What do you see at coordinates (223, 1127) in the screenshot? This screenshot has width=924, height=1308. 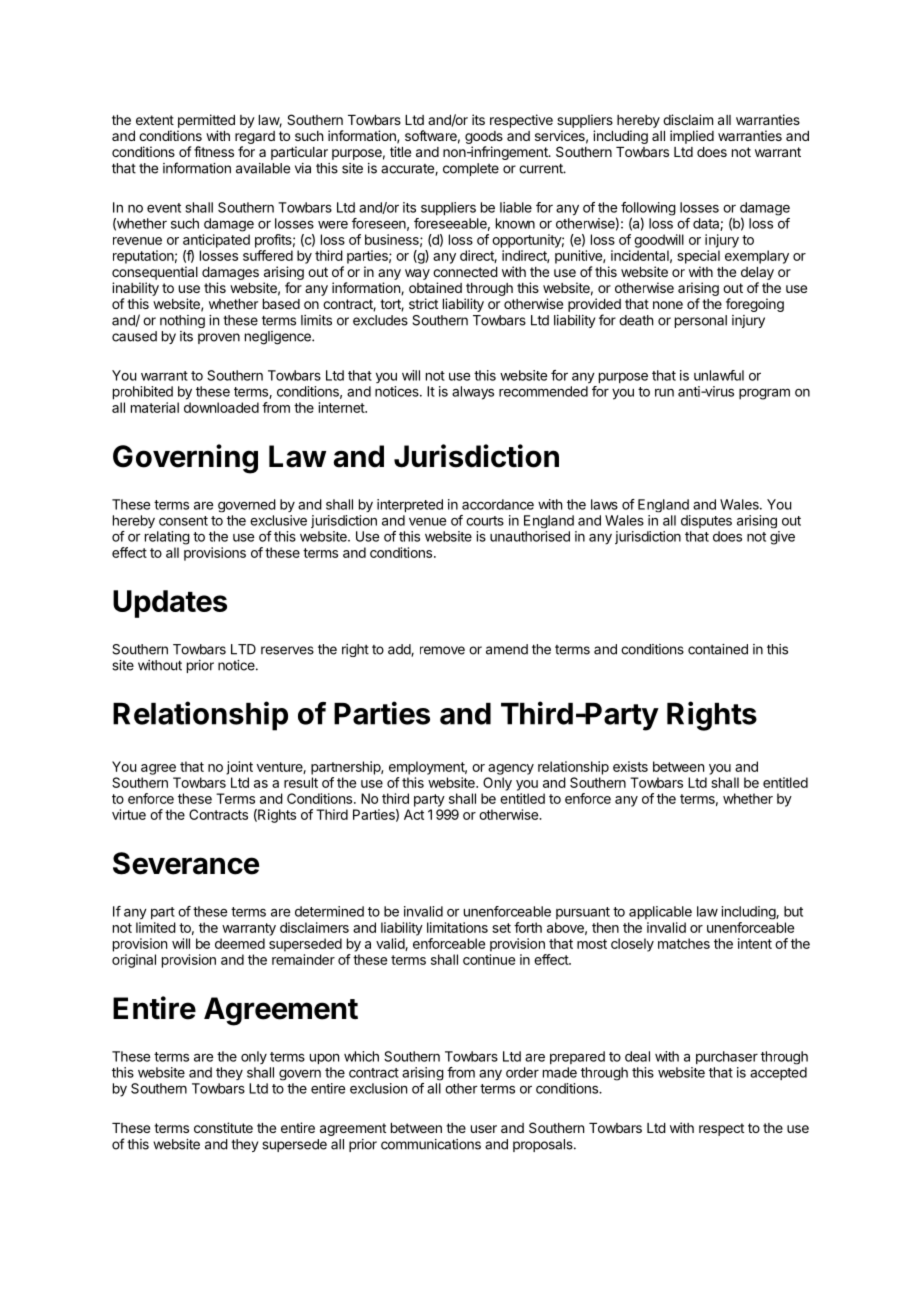 I see `constitute` at bounding box center [223, 1127].
